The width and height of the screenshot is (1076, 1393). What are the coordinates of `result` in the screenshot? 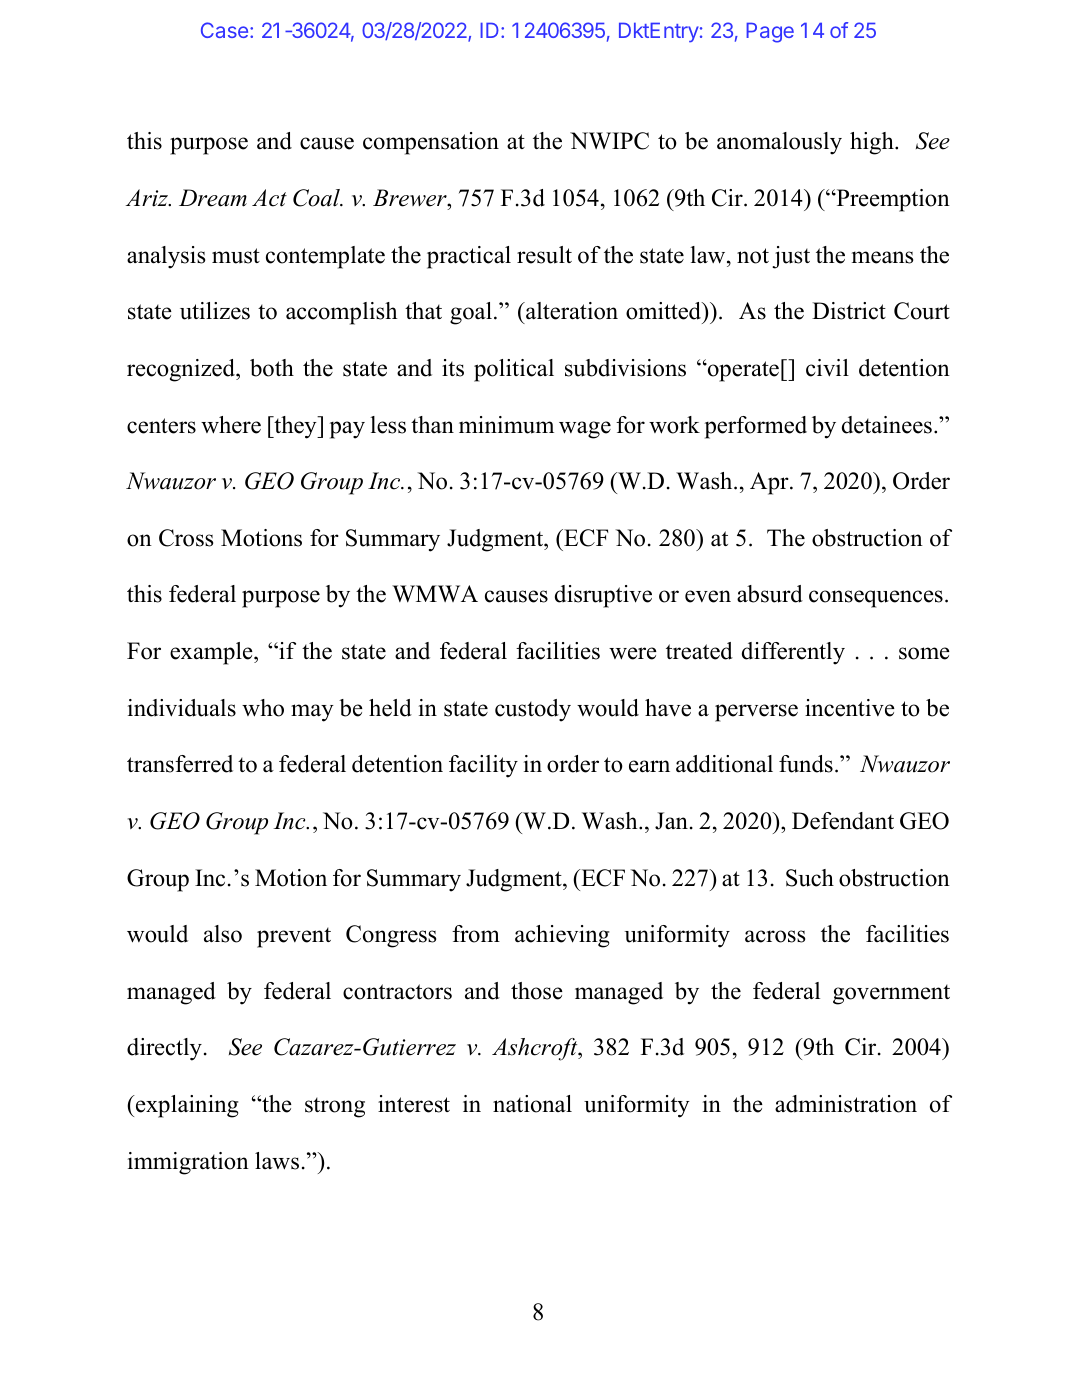 It's located at (544, 255).
